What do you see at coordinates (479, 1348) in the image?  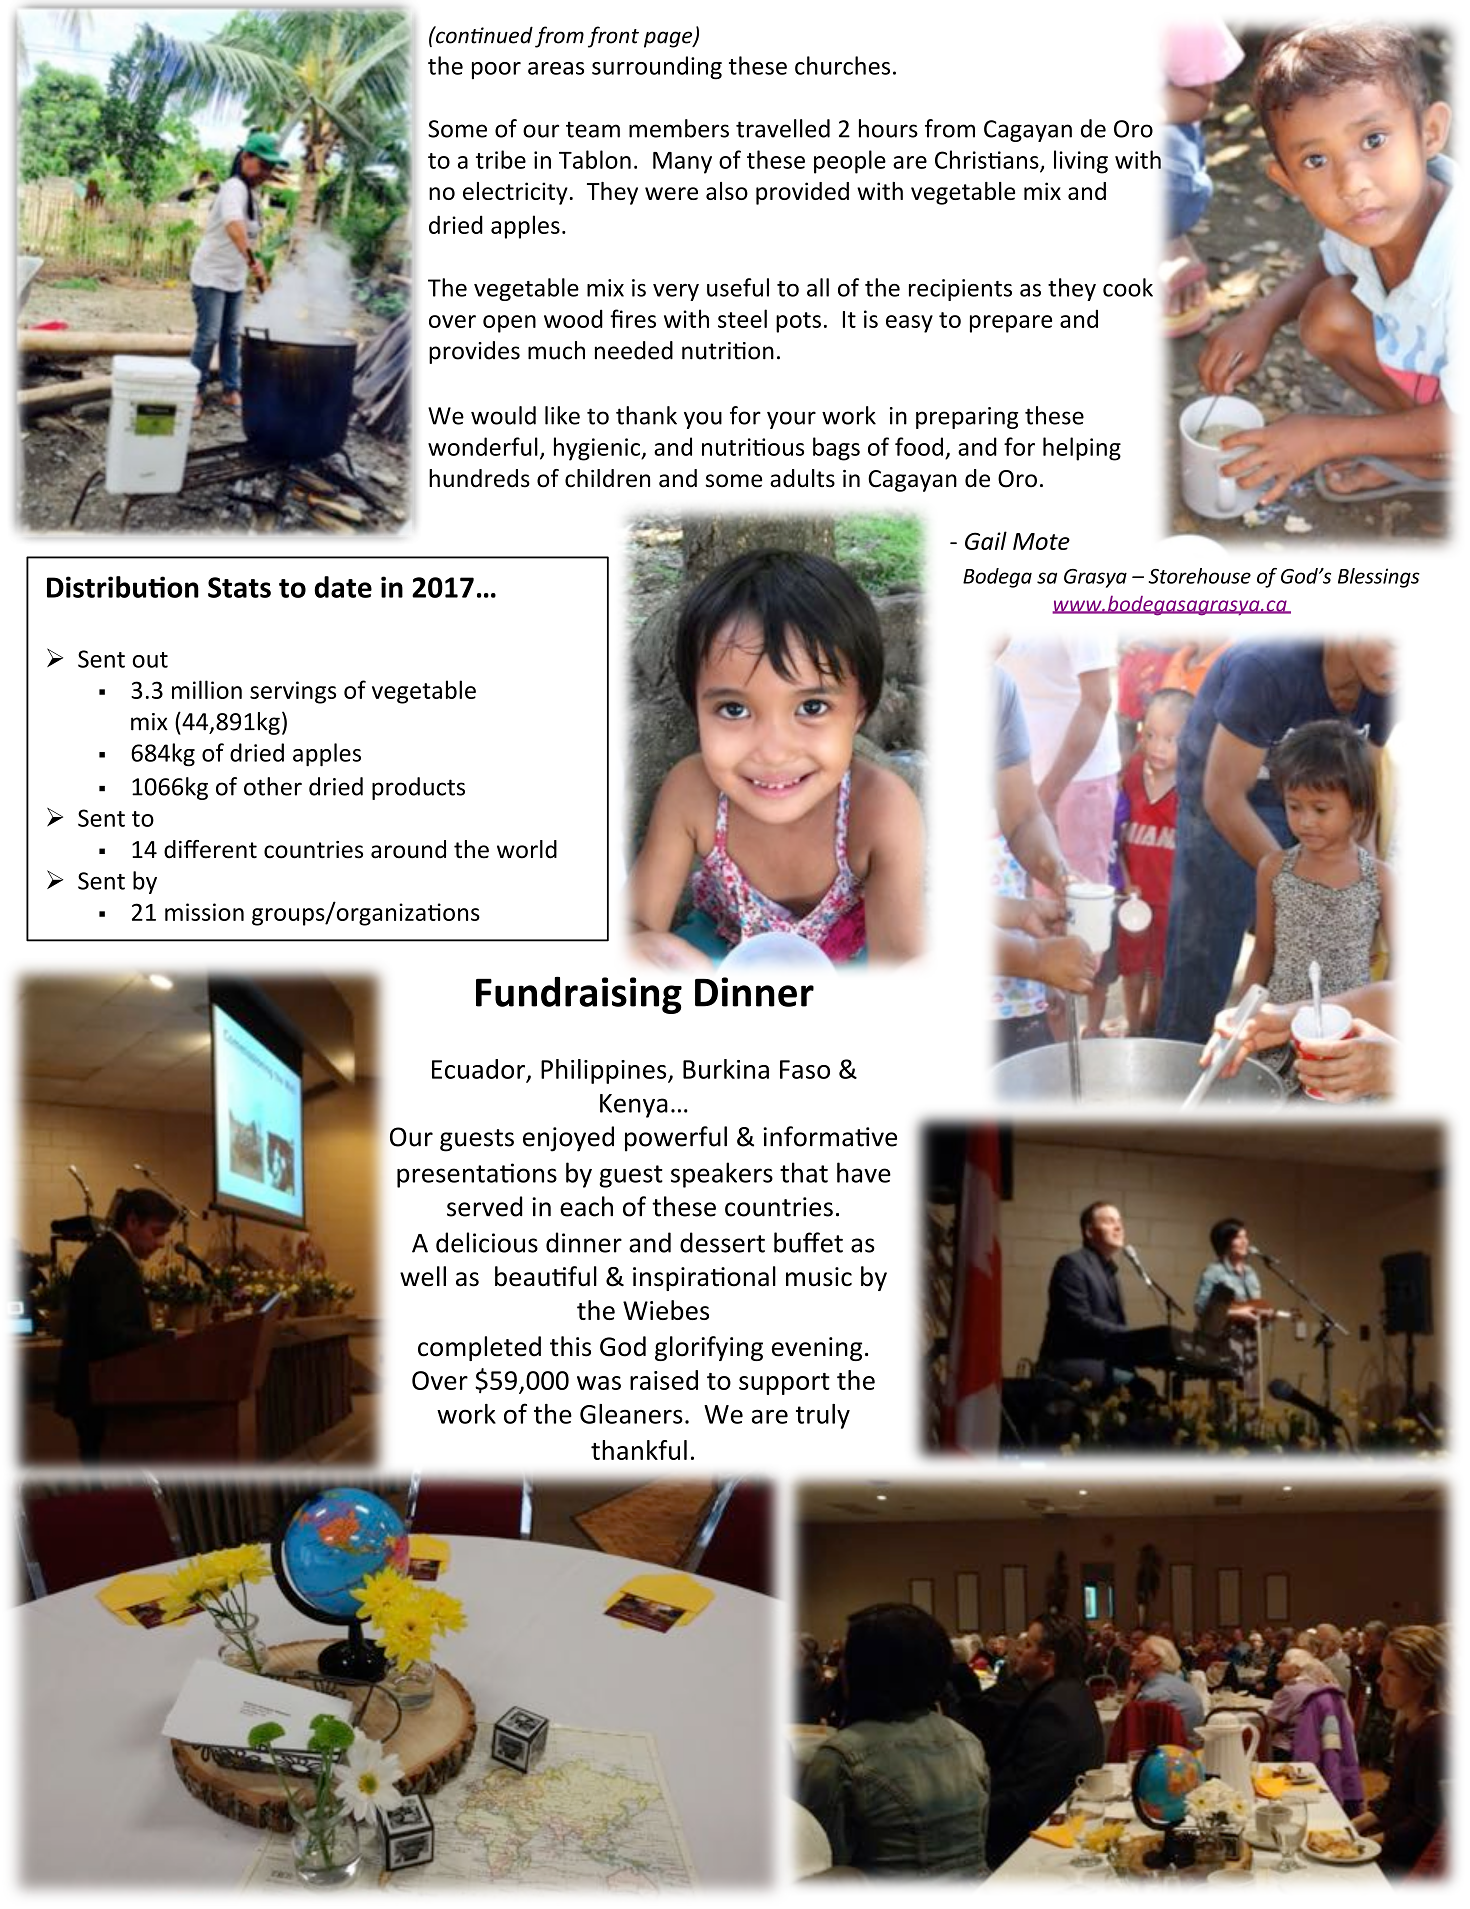 I see `completed` at bounding box center [479, 1348].
